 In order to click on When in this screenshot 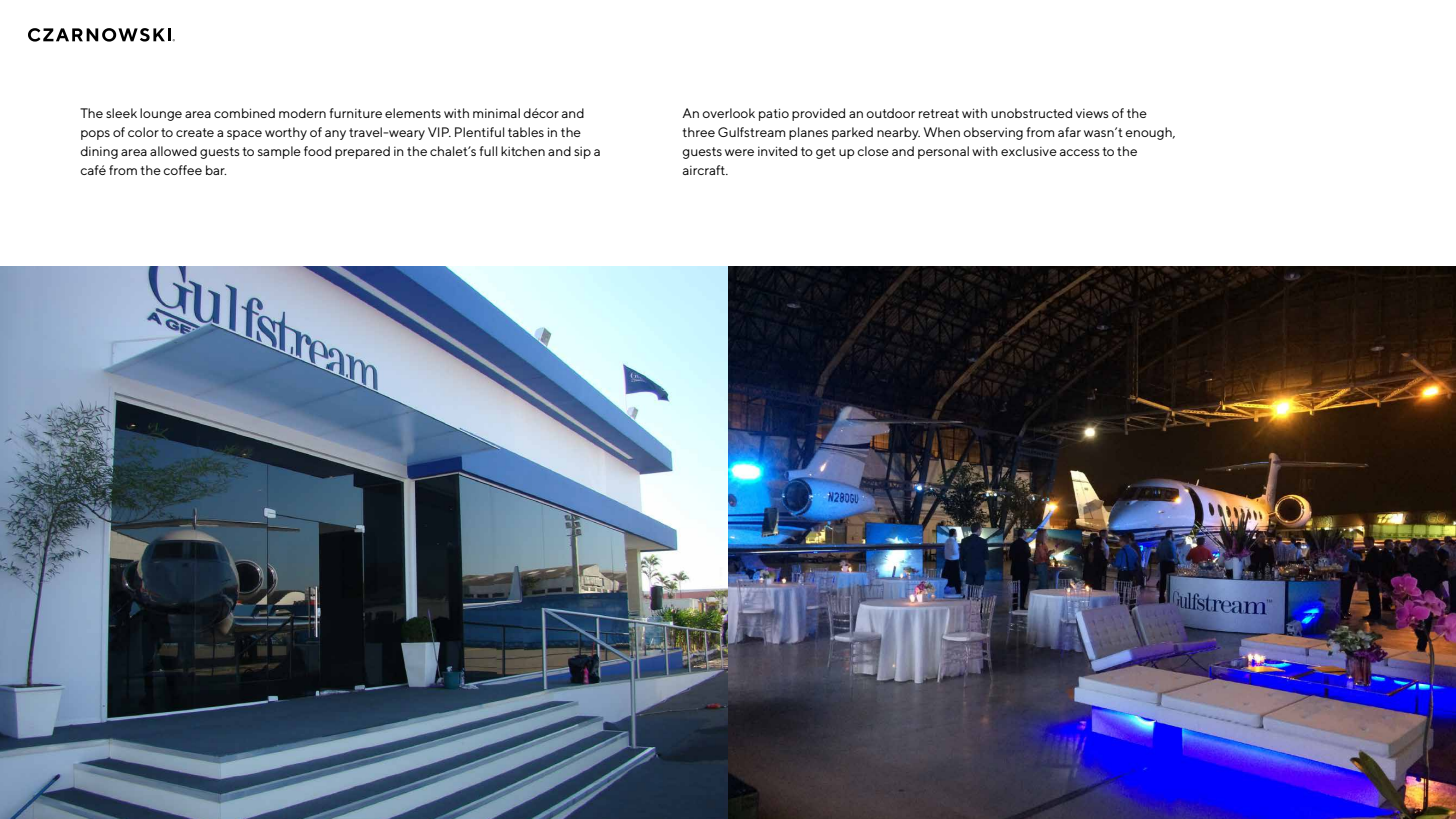, I will do `click(942, 132)`.
